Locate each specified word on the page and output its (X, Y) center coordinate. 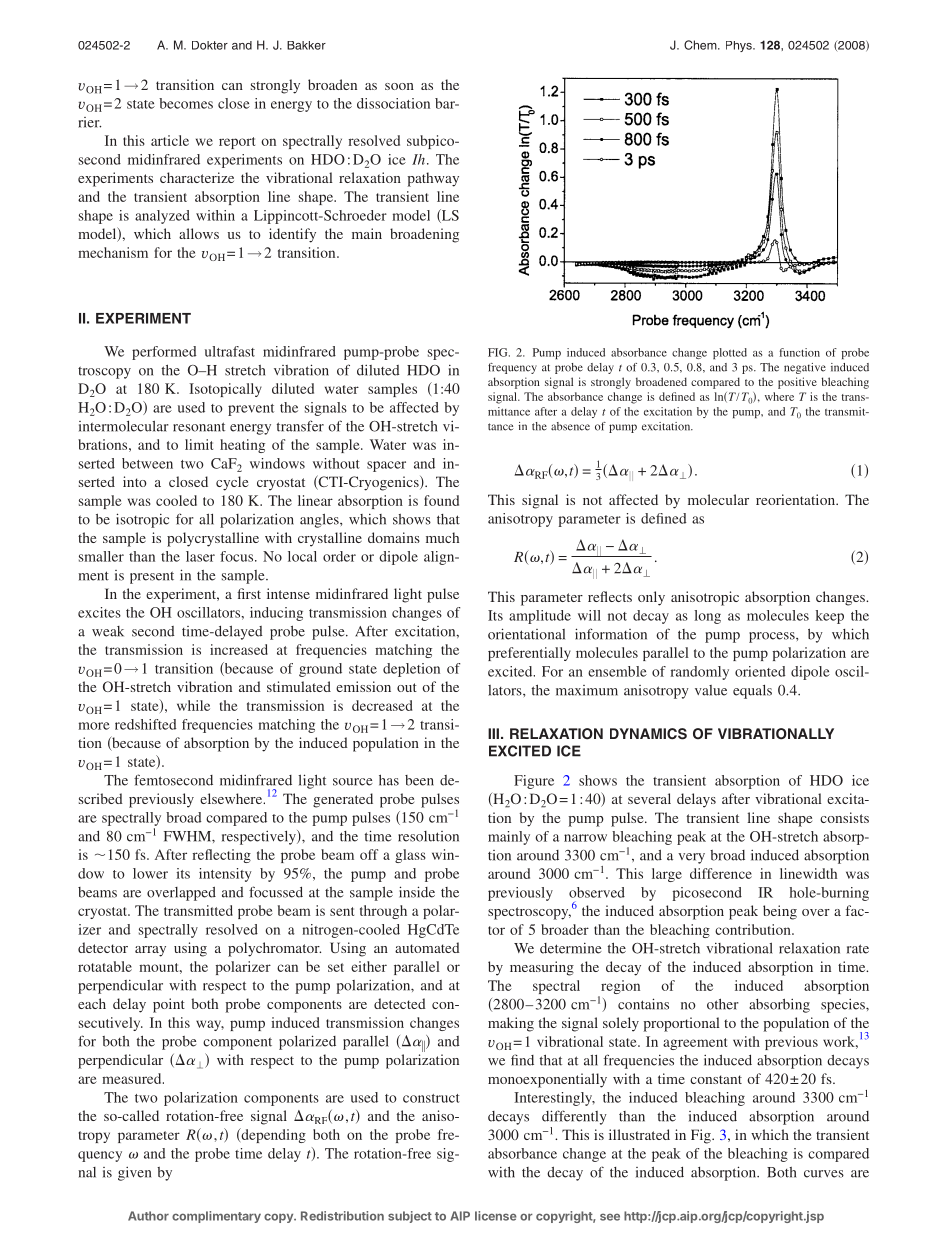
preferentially (529, 654)
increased (239, 649)
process (773, 637)
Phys (740, 46)
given (134, 1174)
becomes (186, 103)
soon (399, 86)
